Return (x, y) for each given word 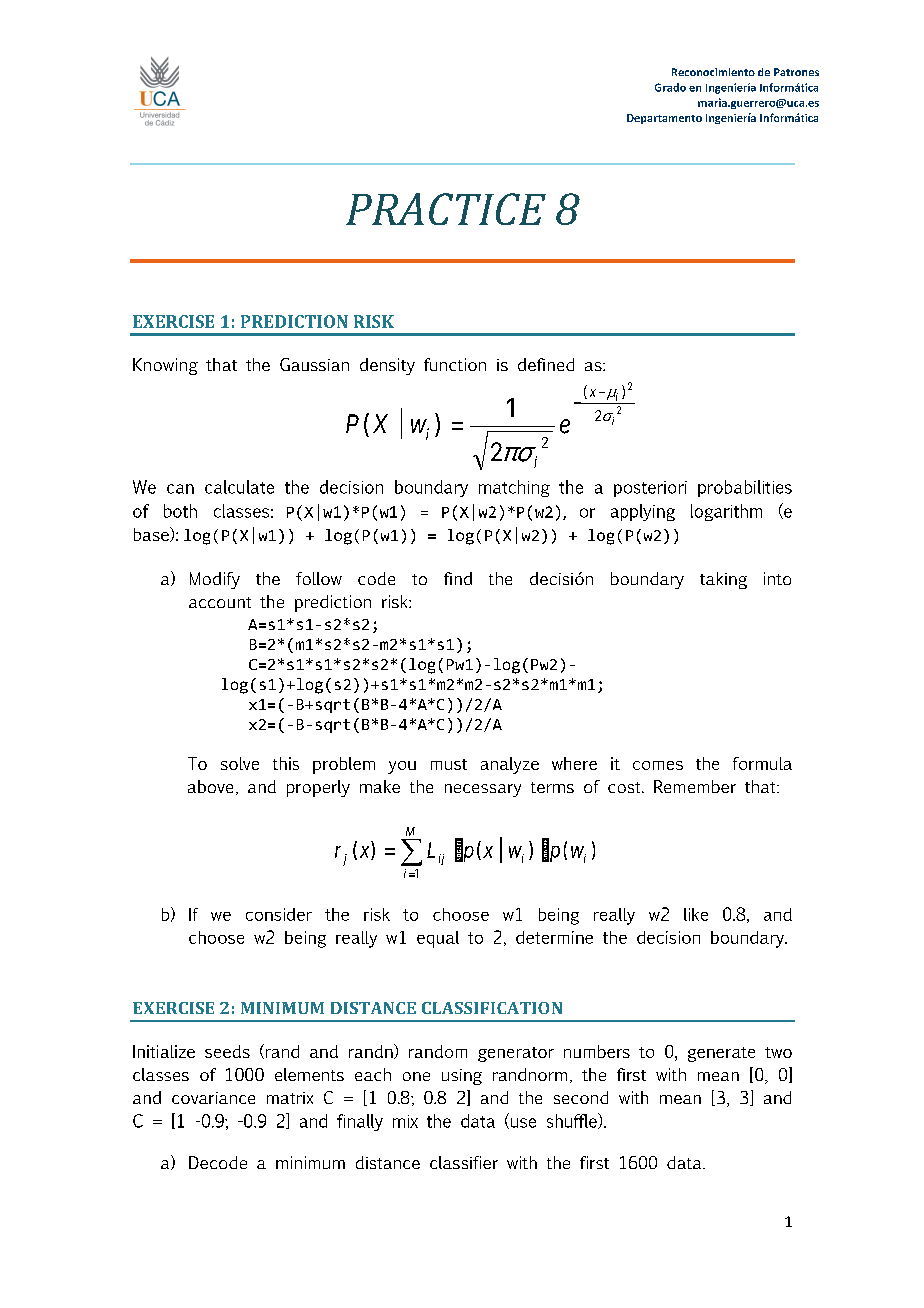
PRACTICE (446, 209)
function (455, 364)
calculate (239, 487)
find (458, 578)
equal (438, 939)
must (449, 764)
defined (546, 364)
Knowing (165, 366)
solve (240, 763)
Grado (670, 87)
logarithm (726, 512)
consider (279, 914)
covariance (213, 1098)
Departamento (664, 119)
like (696, 914)
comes (658, 765)
